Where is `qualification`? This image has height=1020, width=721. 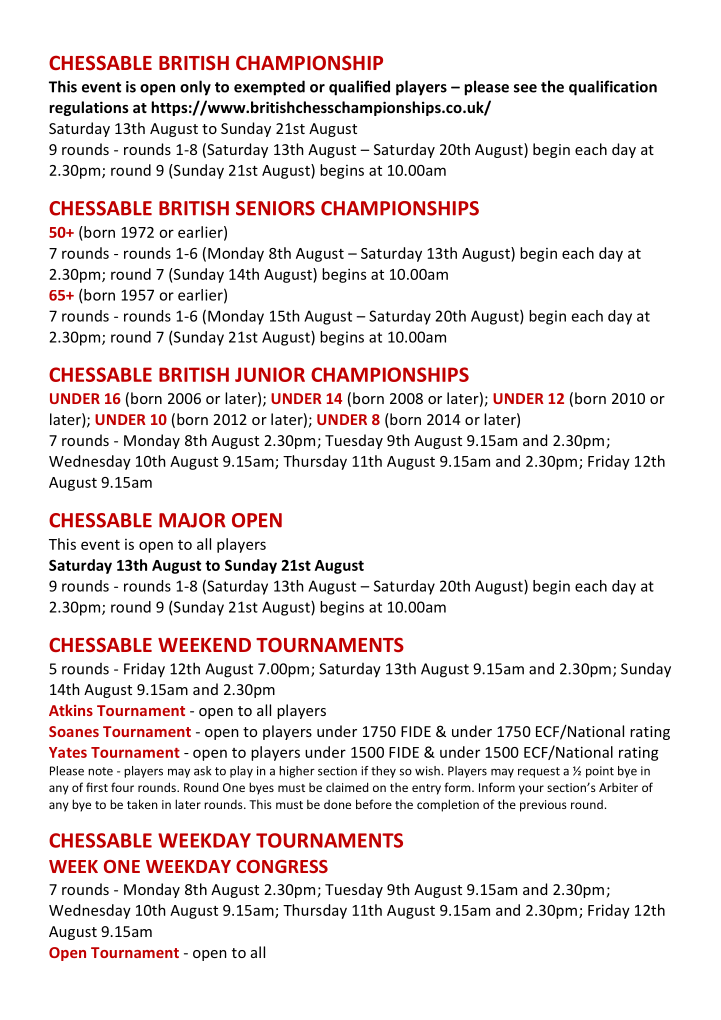
qualification is located at coordinates (613, 88).
